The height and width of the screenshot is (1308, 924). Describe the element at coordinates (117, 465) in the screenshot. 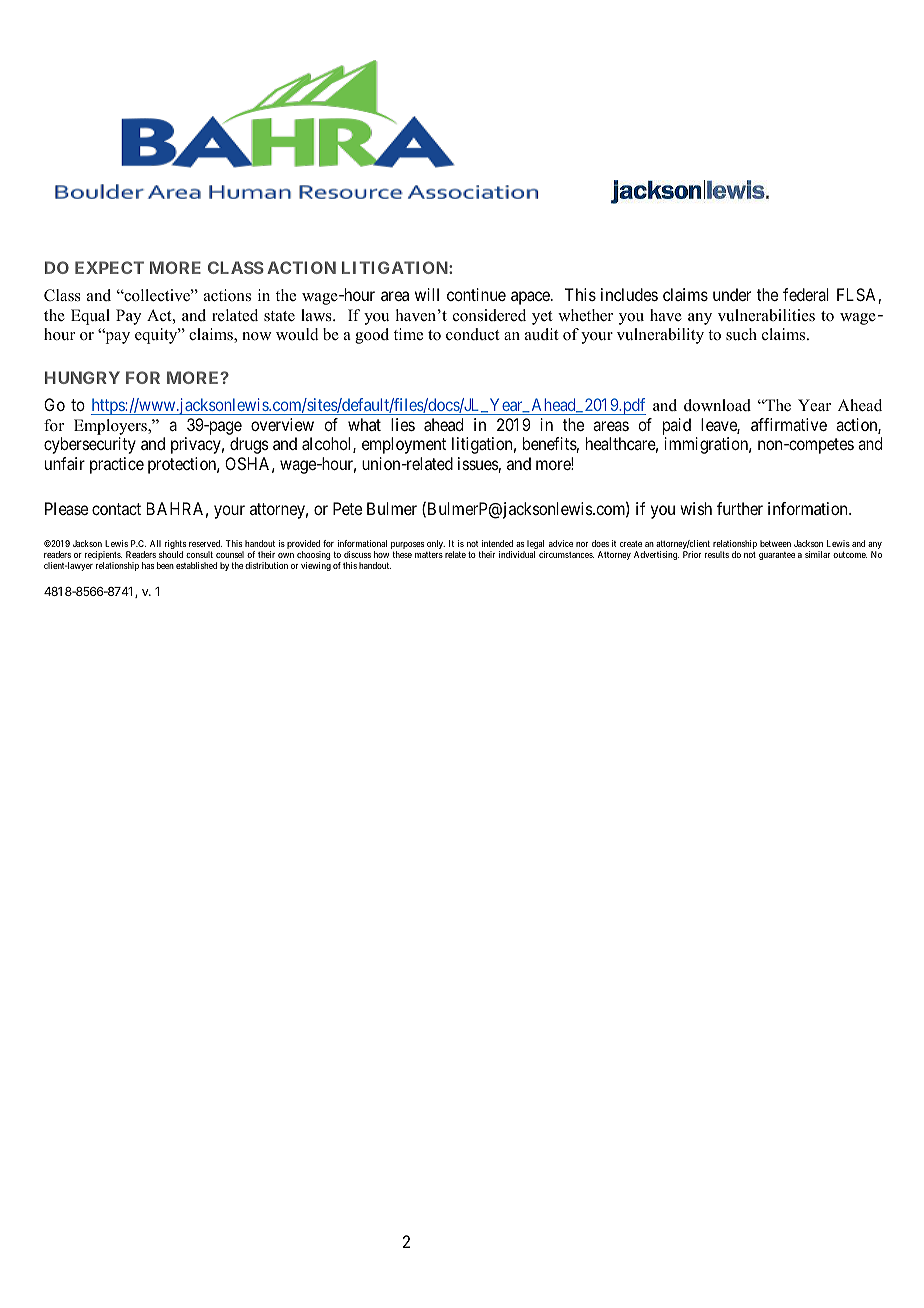

I see `practice` at that location.
